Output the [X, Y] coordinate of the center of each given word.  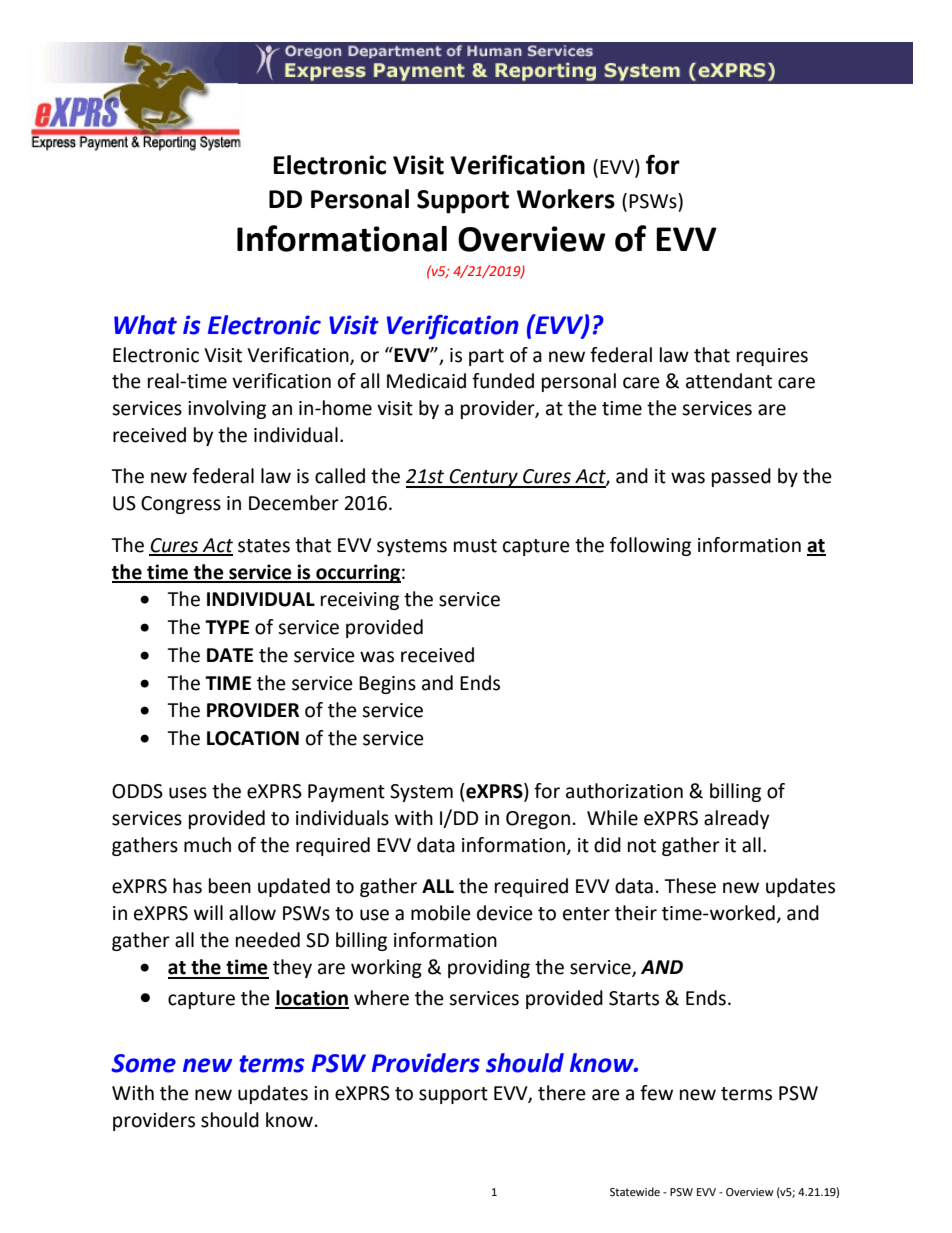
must [475, 546]
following [650, 546]
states [264, 546]
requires [772, 357]
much [207, 845]
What [145, 325]
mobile [441, 913]
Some [143, 1063]
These [690, 886]
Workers [566, 199]
